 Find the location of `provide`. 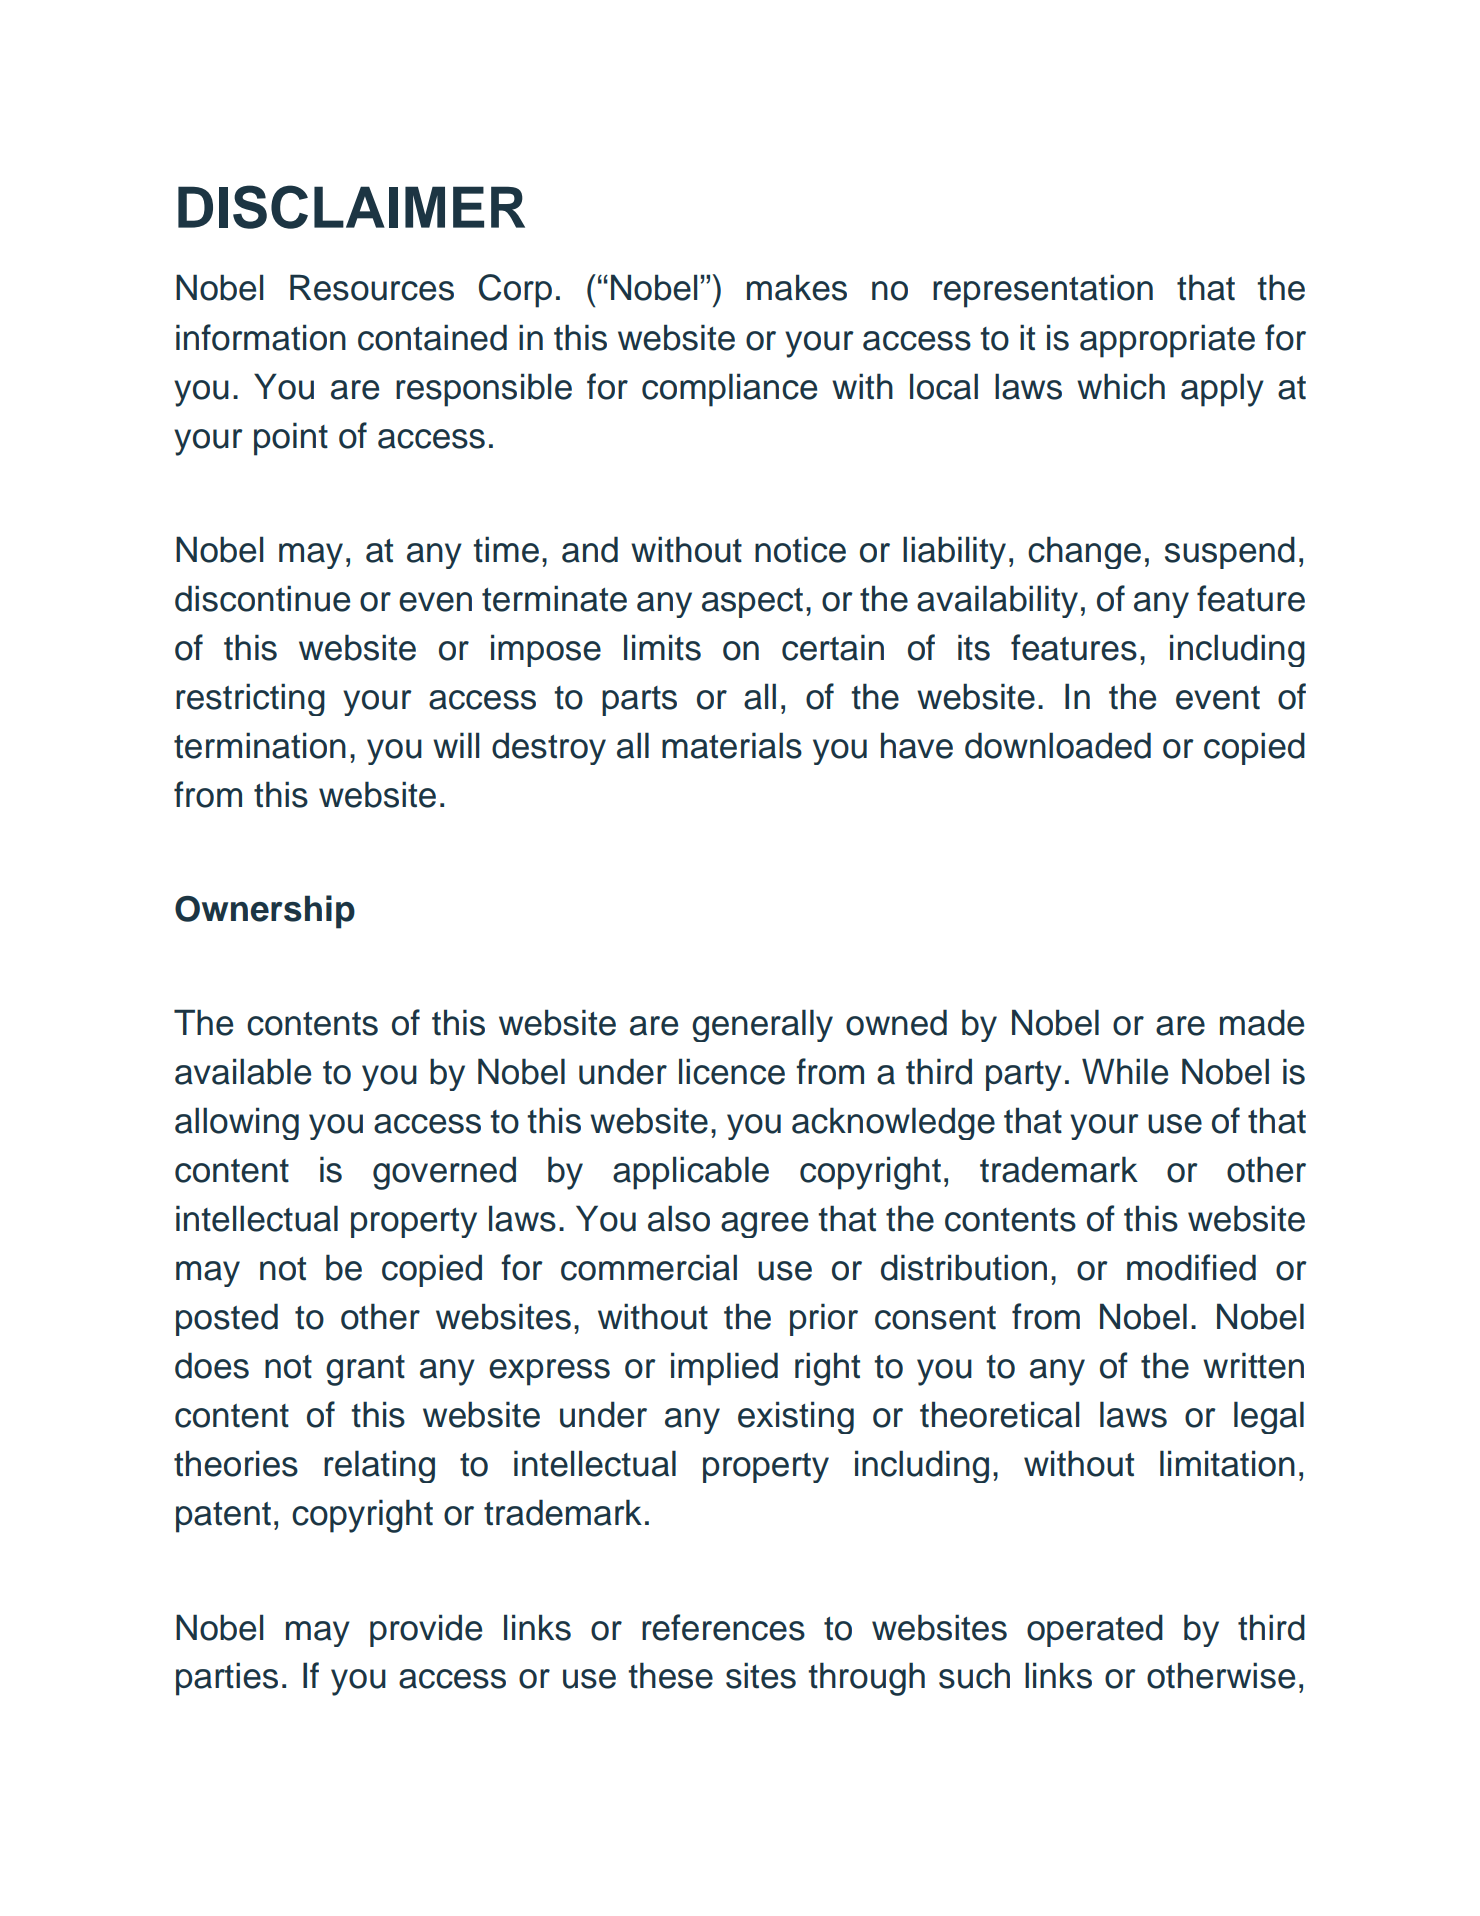

provide is located at coordinates (426, 1630).
